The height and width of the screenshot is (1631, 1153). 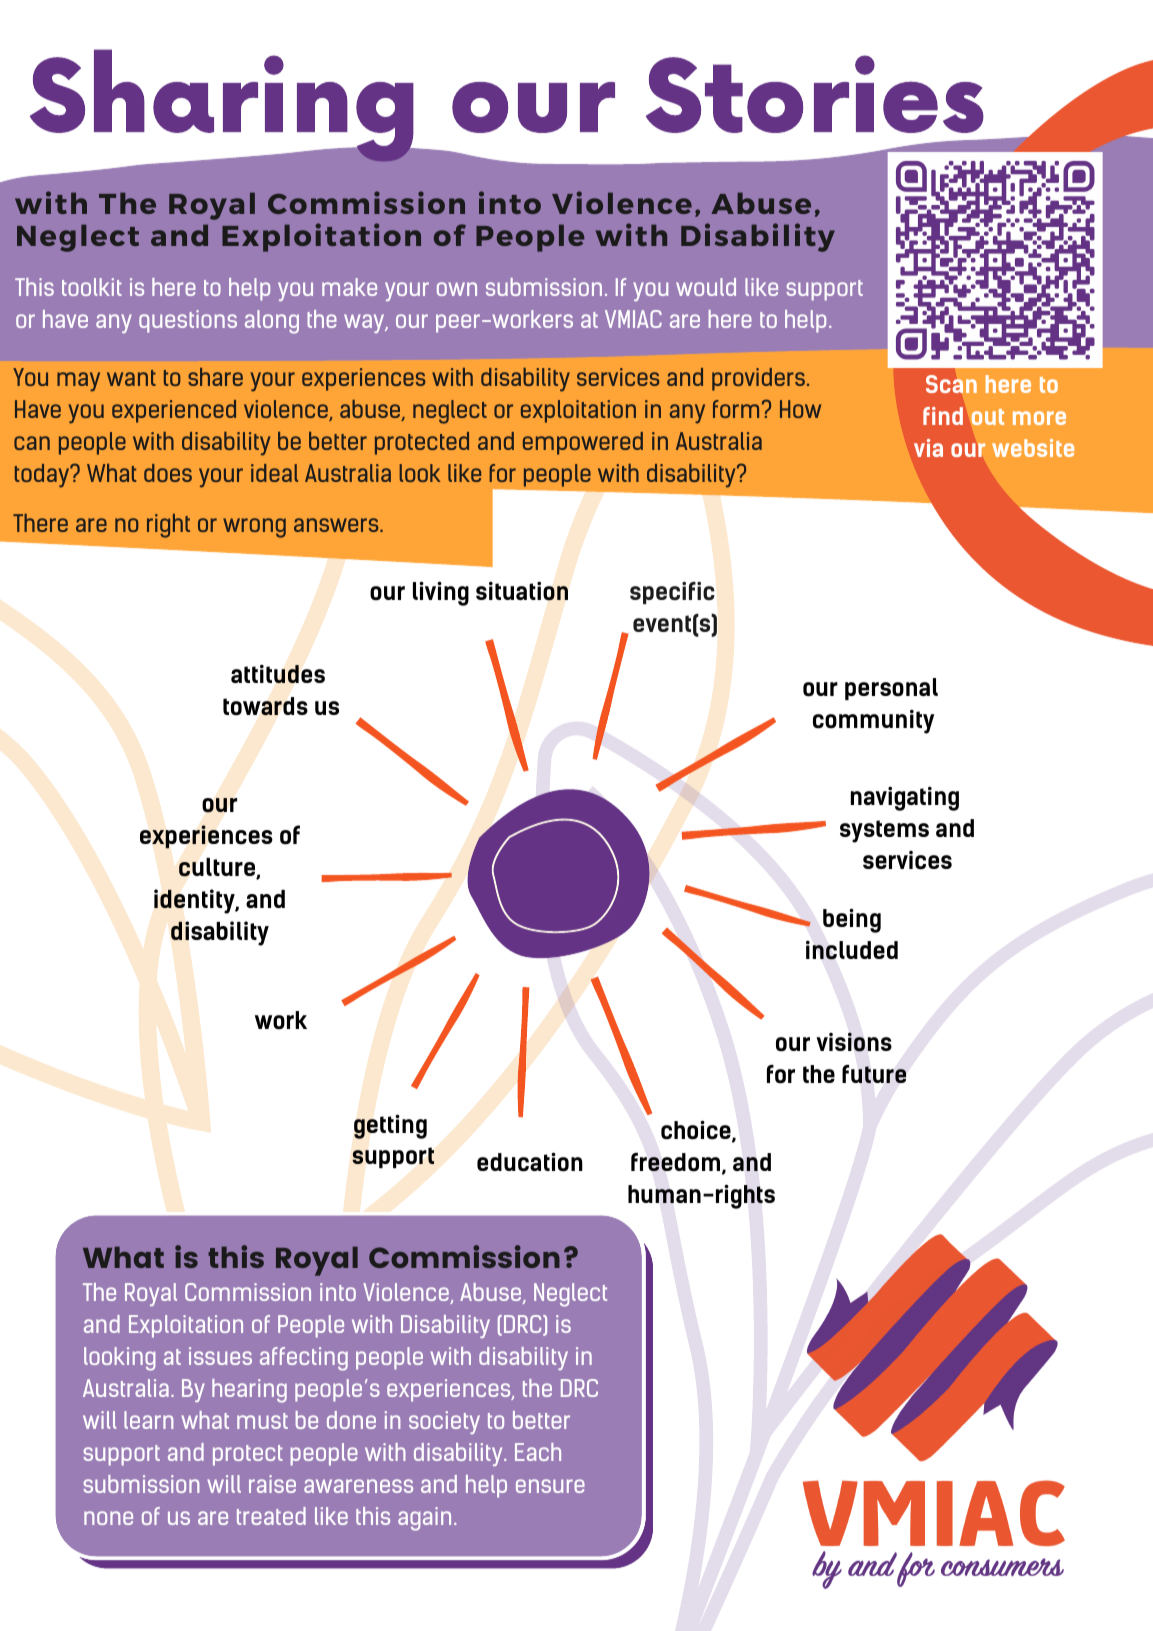 I want to click on visions, so click(x=854, y=1042).
